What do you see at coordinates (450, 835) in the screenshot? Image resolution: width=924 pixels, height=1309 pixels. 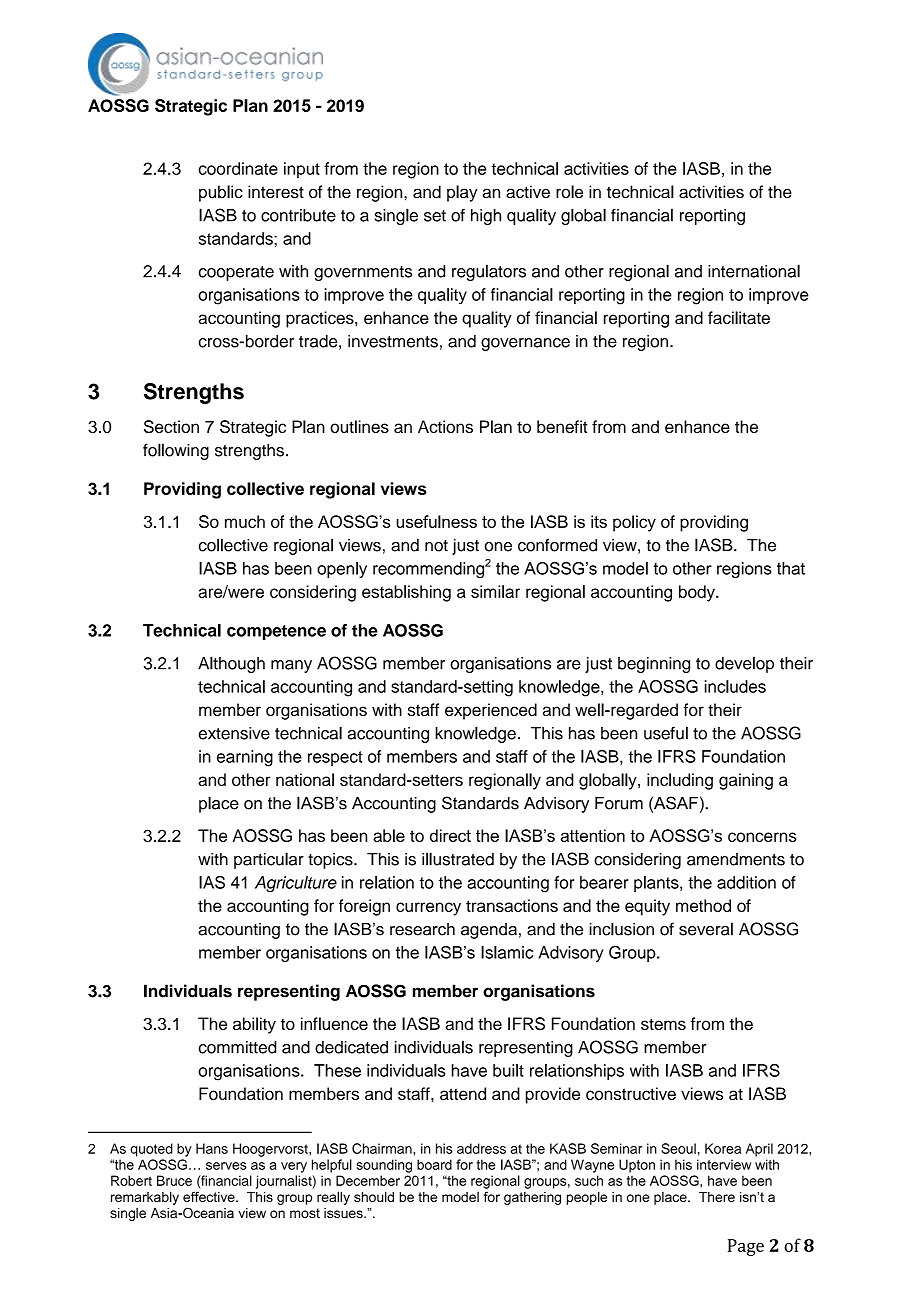 I see `direct` at bounding box center [450, 835].
